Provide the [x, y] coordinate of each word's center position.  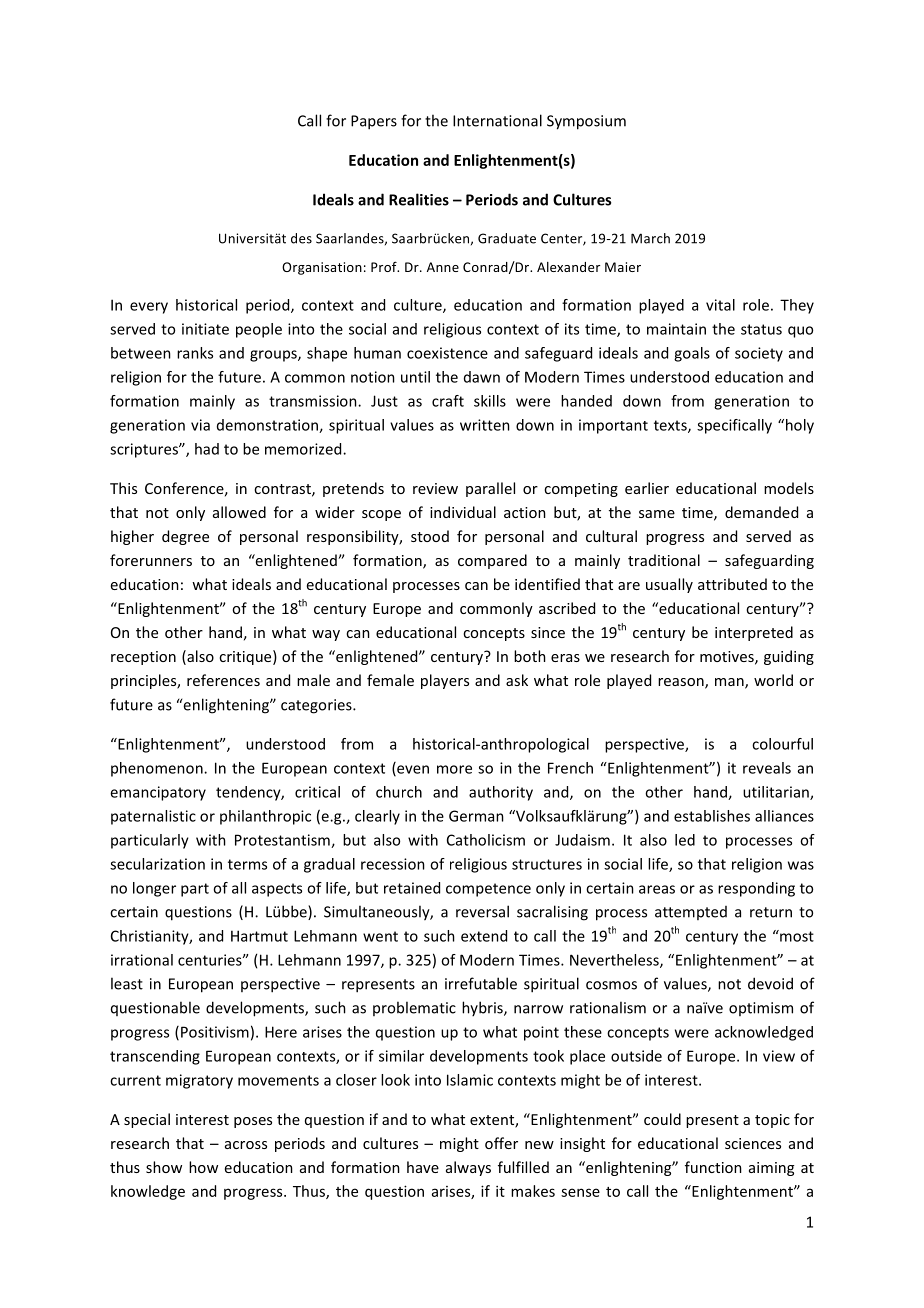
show [164, 1167]
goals [692, 354]
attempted [691, 913]
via [200, 425]
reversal [482, 911]
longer [154, 889]
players [445, 681]
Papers [374, 122]
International [497, 120]
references [223, 680]
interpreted [754, 633]
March [650, 238]
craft [448, 401]
